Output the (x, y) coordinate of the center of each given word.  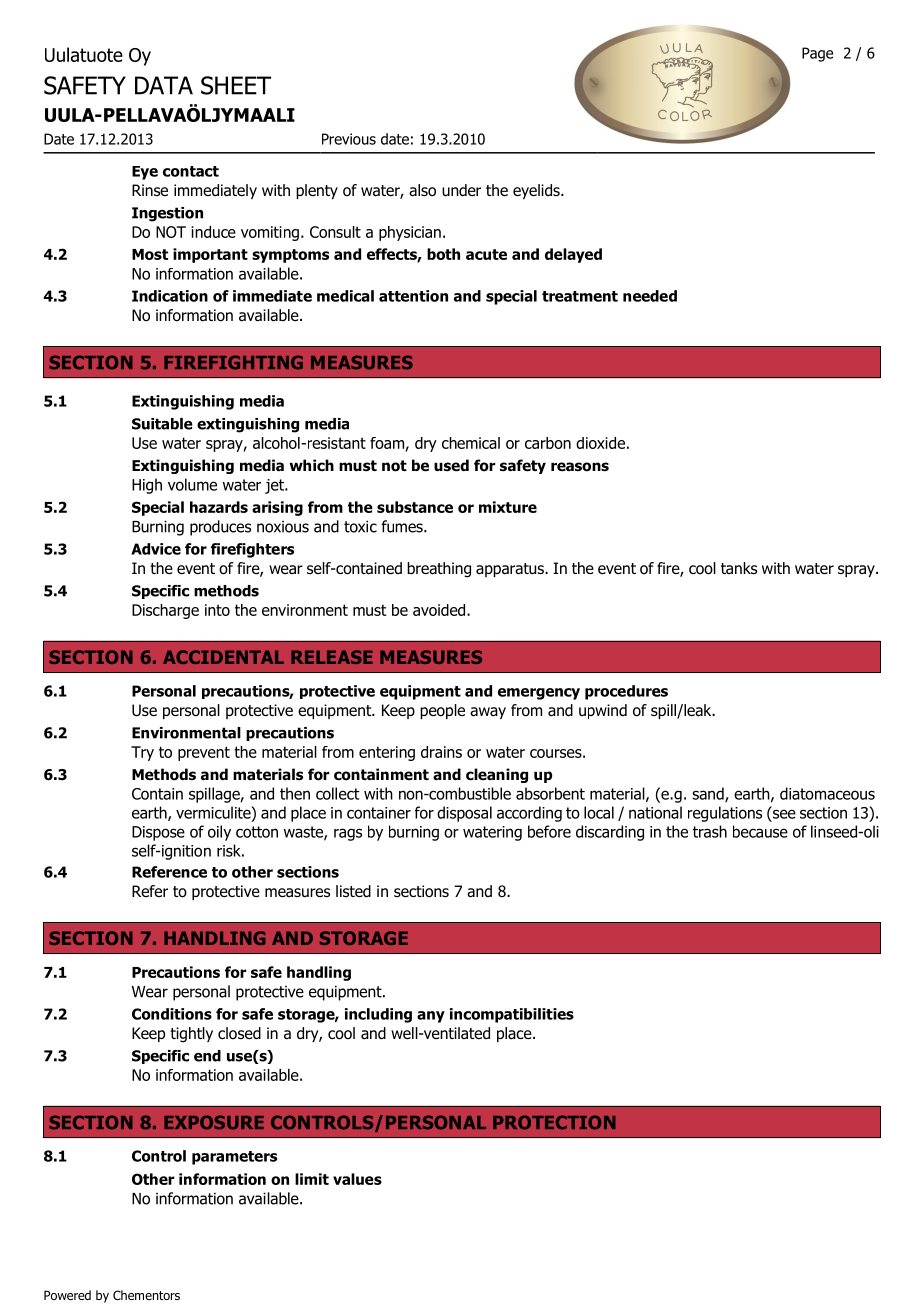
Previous (349, 139)
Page (817, 54)
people (442, 711)
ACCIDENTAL (223, 657)
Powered (67, 1295)
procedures (626, 692)
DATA (164, 85)
